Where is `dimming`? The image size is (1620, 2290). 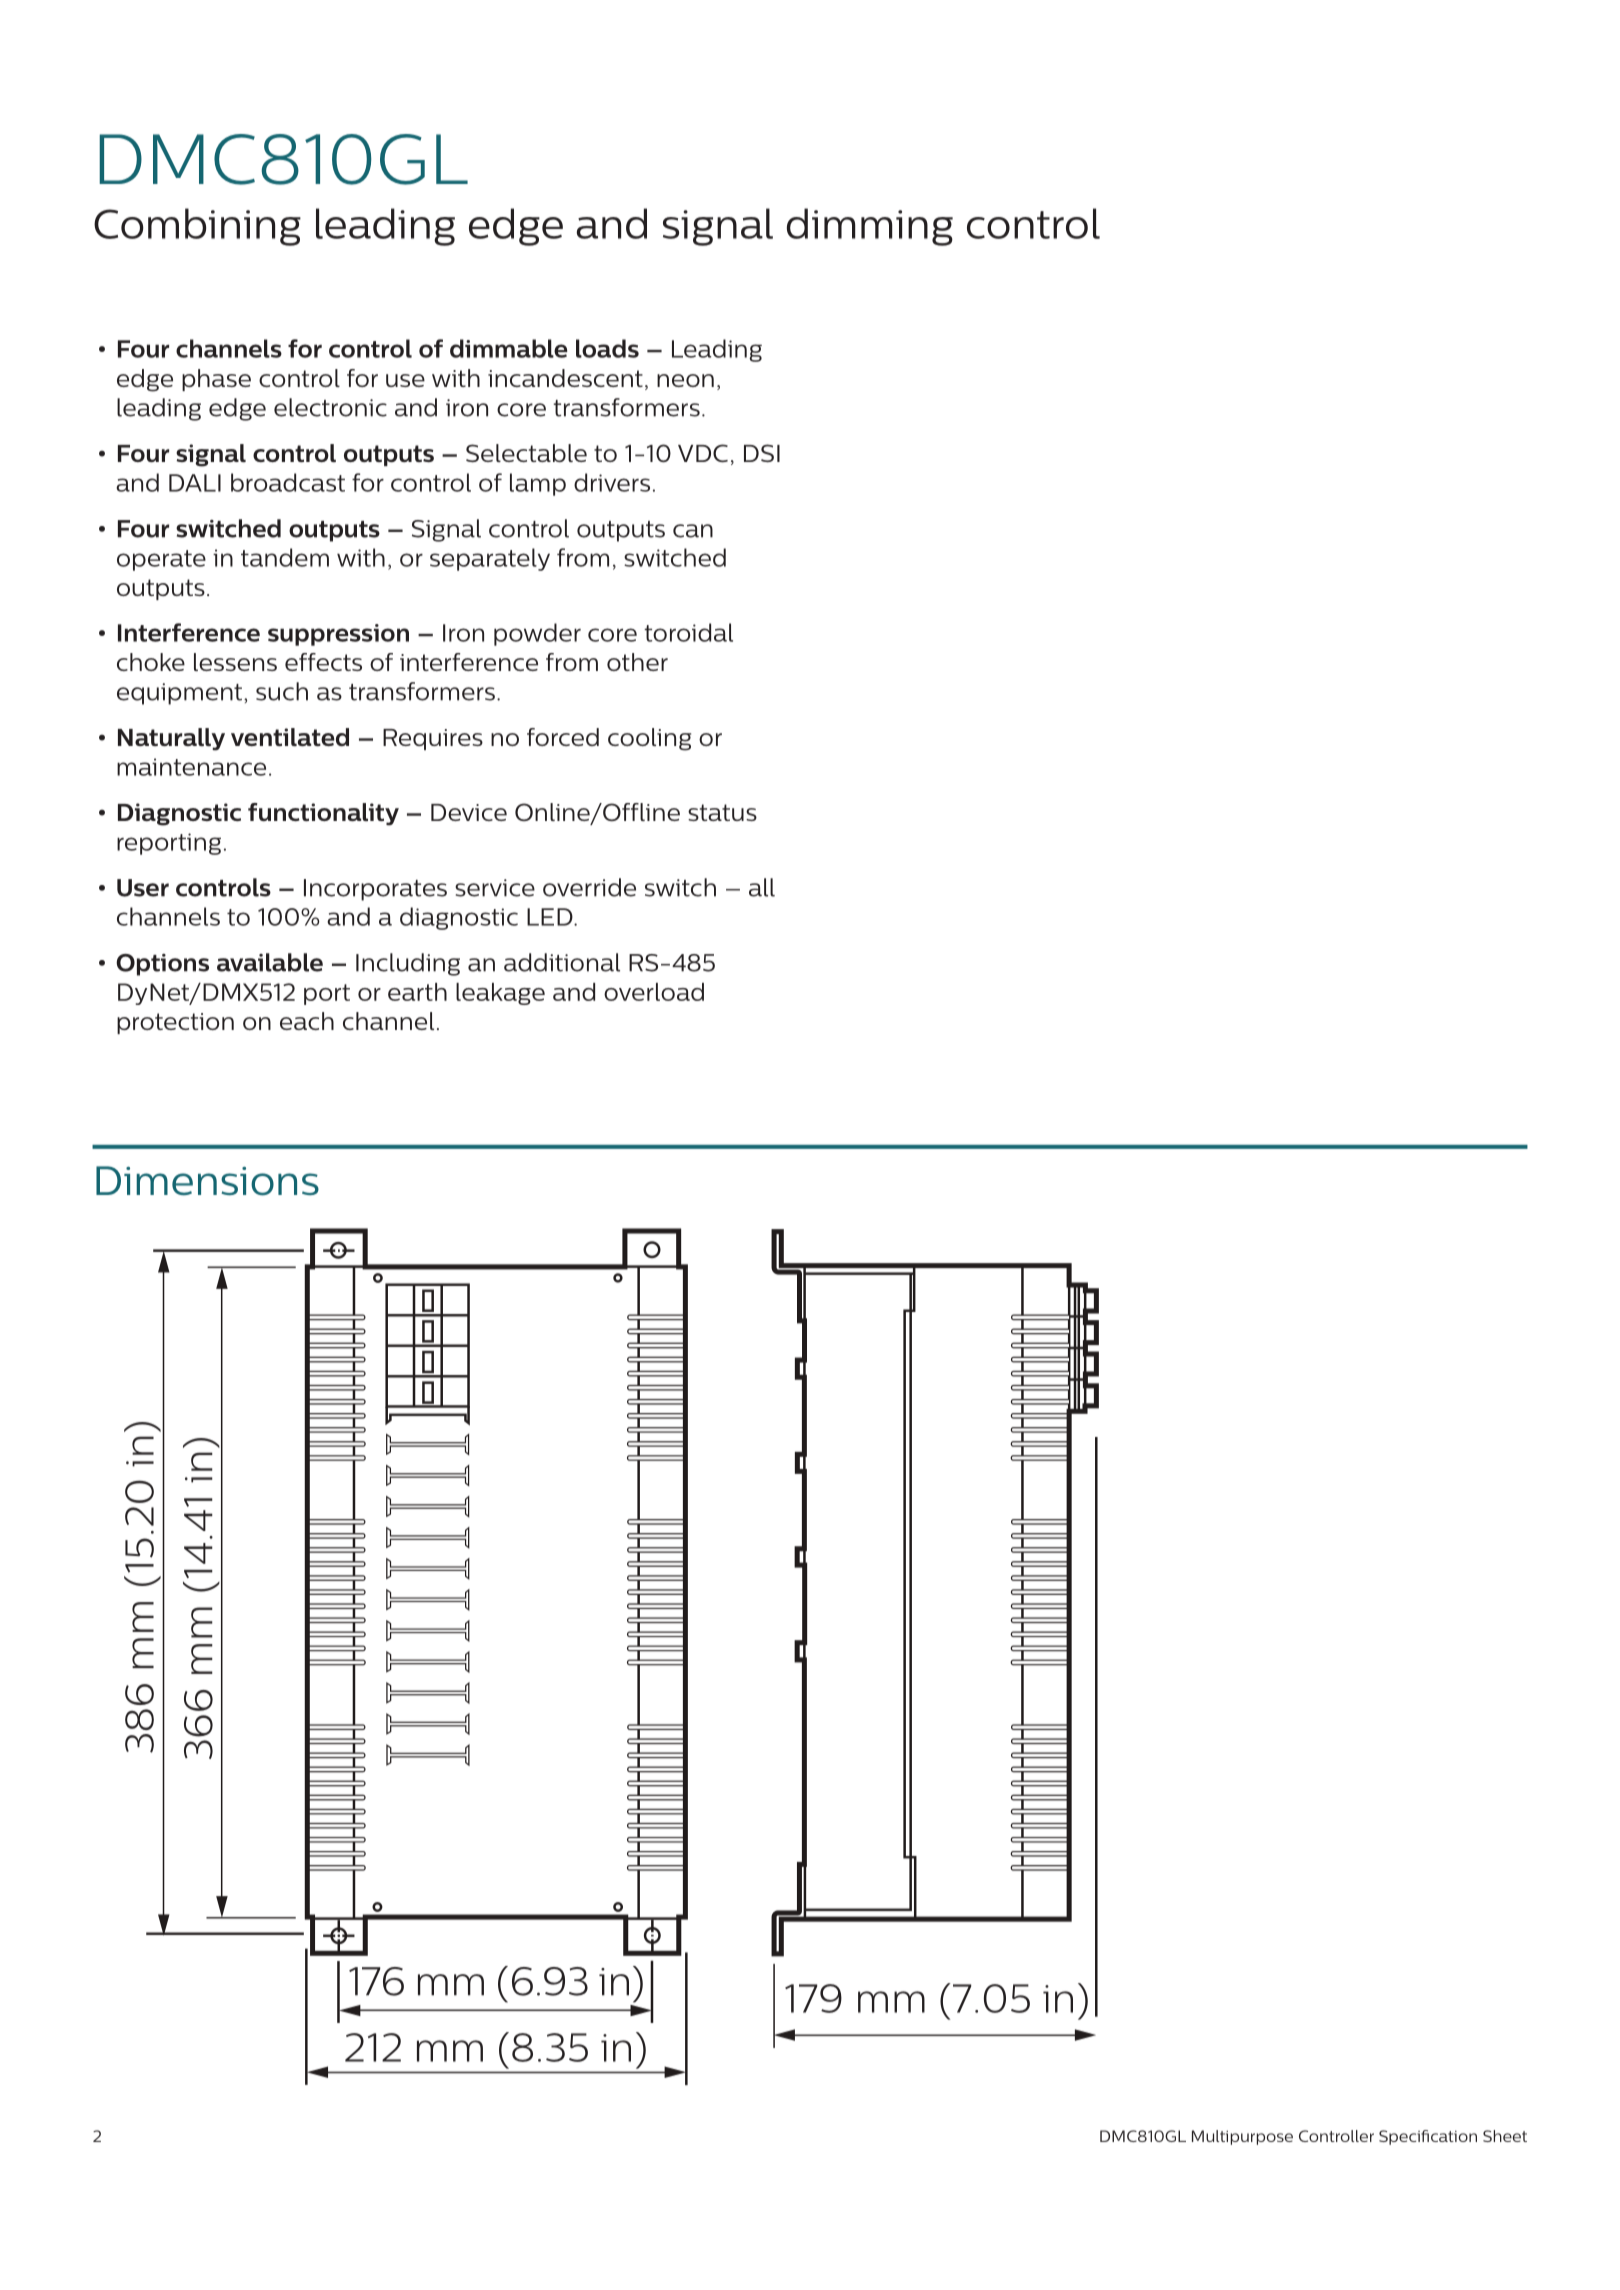 dimming is located at coordinates (870, 227).
